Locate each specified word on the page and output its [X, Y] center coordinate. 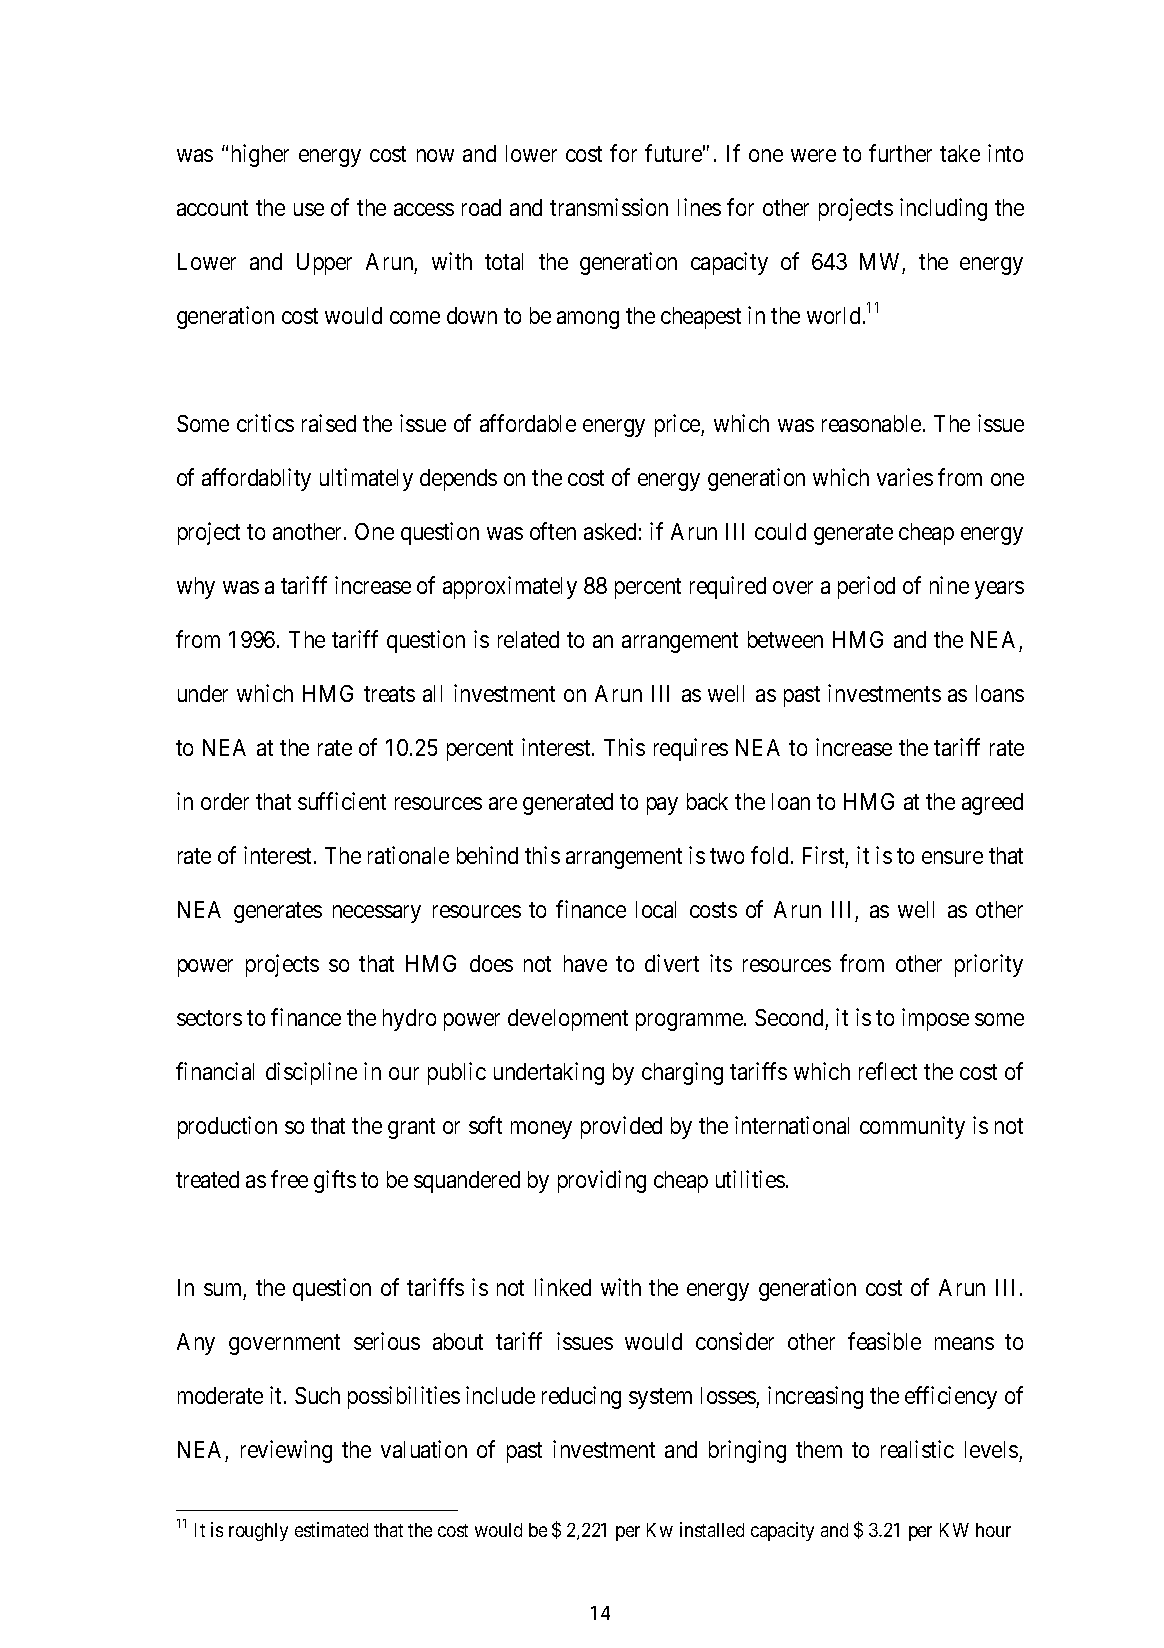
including [943, 209]
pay [662, 806]
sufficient [342, 801]
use [309, 209]
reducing [581, 1397]
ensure [952, 857]
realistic [917, 1449]
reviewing [286, 1451]
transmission [609, 207]
